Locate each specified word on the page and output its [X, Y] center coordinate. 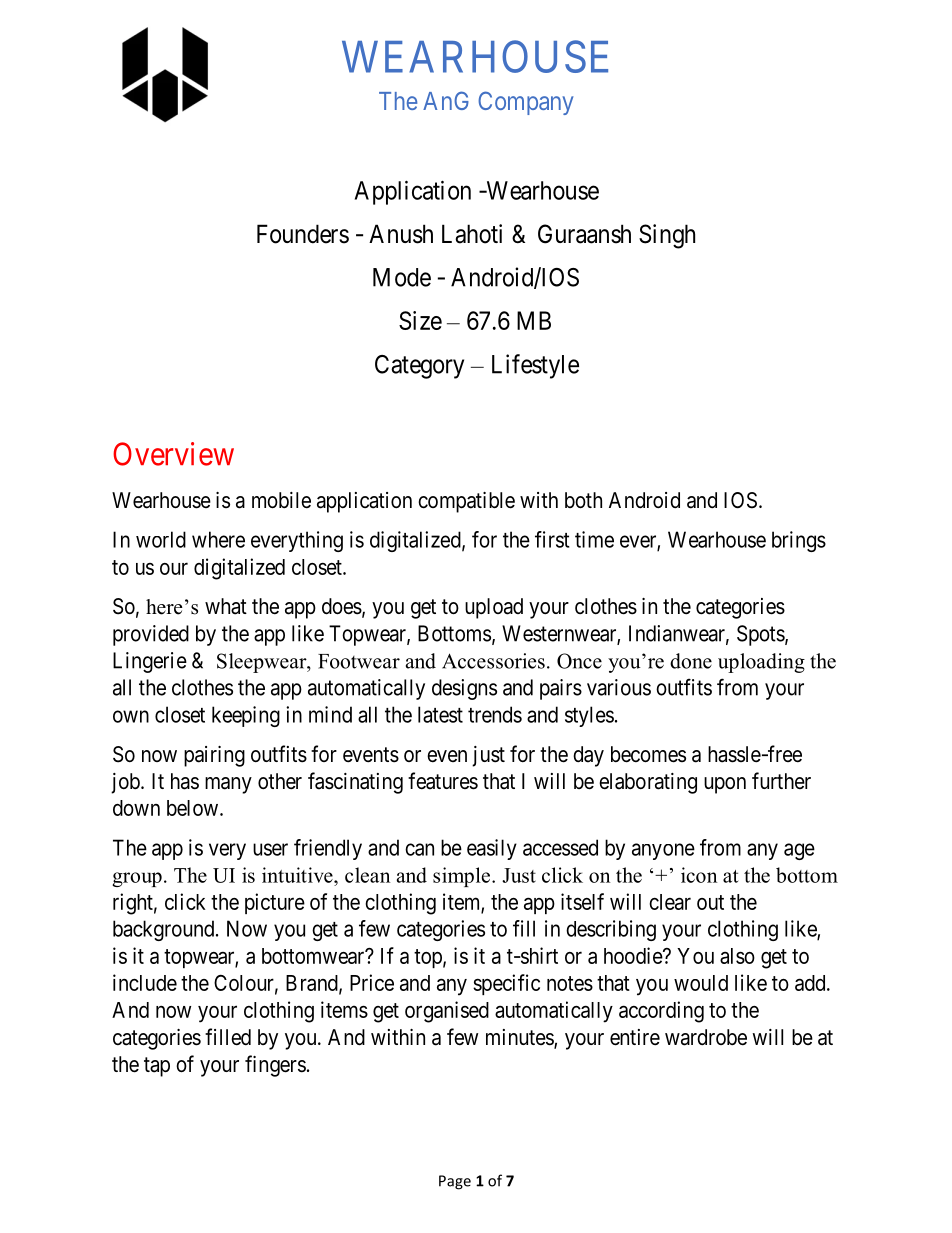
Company [525, 103]
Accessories [493, 661]
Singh [667, 236]
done [691, 661]
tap [157, 1067]
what [226, 606]
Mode [402, 277]
